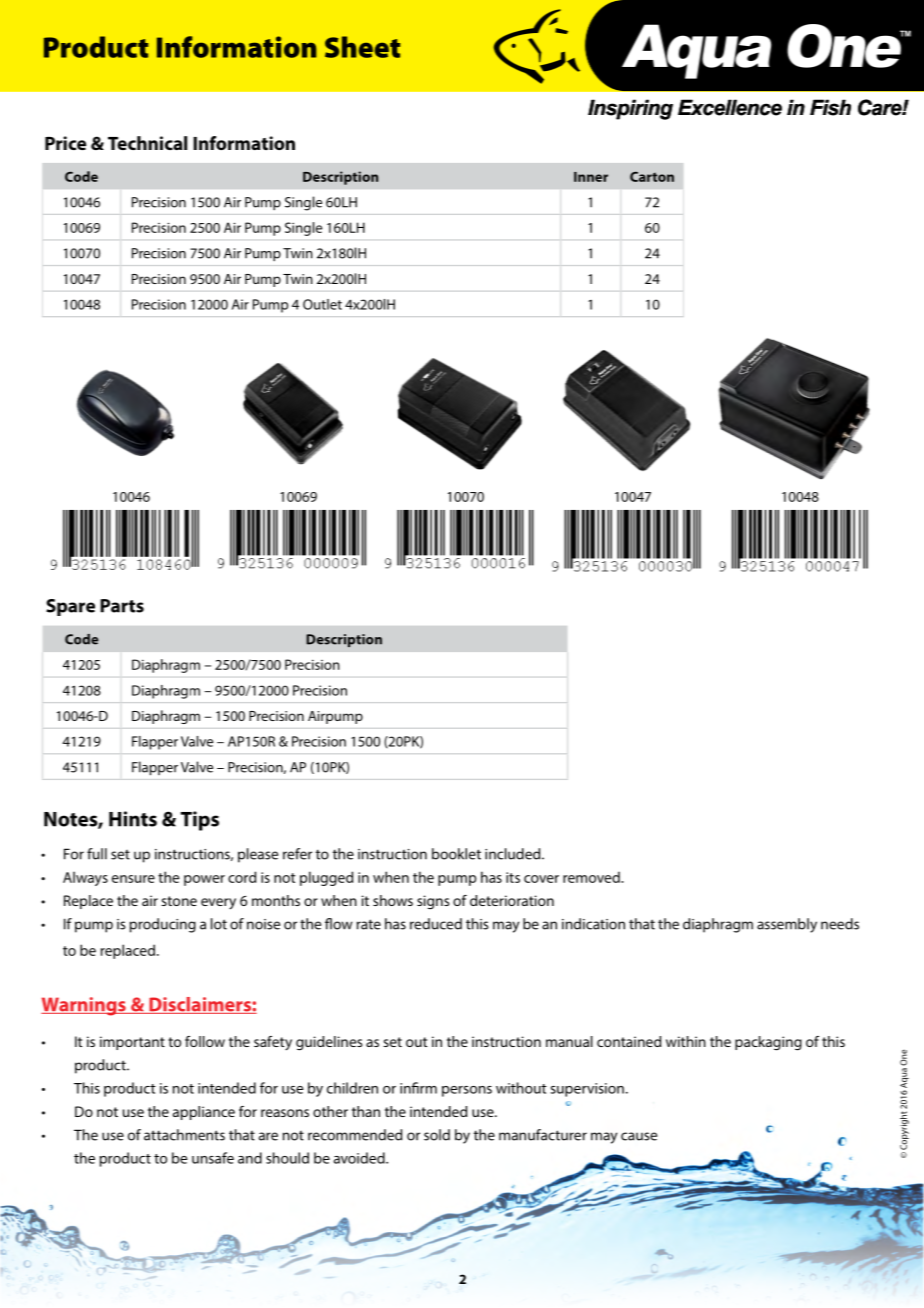 This screenshot has height=1308, width=924. I want to click on Parts, so click(122, 606).
